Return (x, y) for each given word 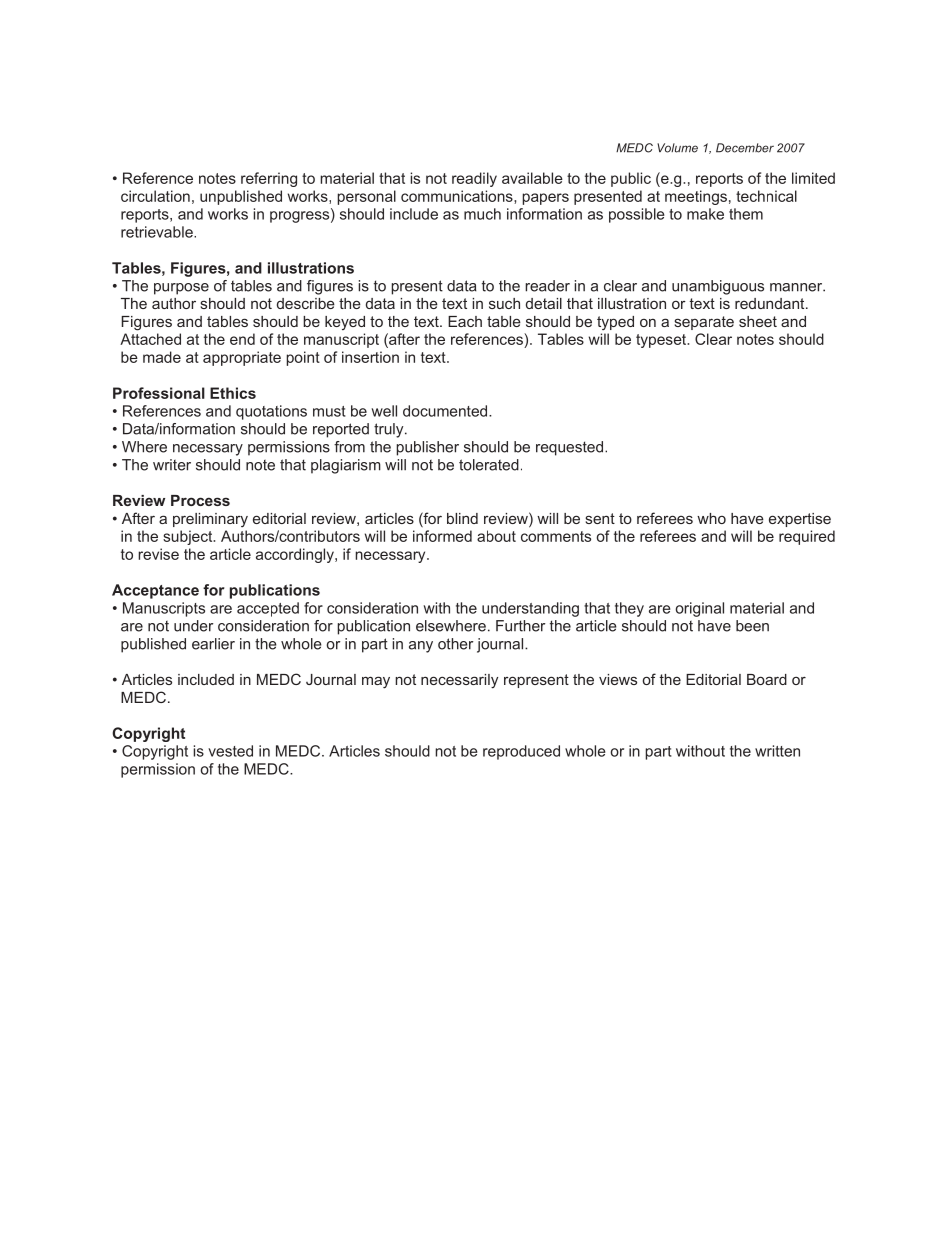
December (745, 148)
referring (269, 179)
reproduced (521, 752)
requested (569, 448)
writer (172, 465)
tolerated (489, 465)
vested (230, 751)
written (777, 751)
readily (474, 179)
